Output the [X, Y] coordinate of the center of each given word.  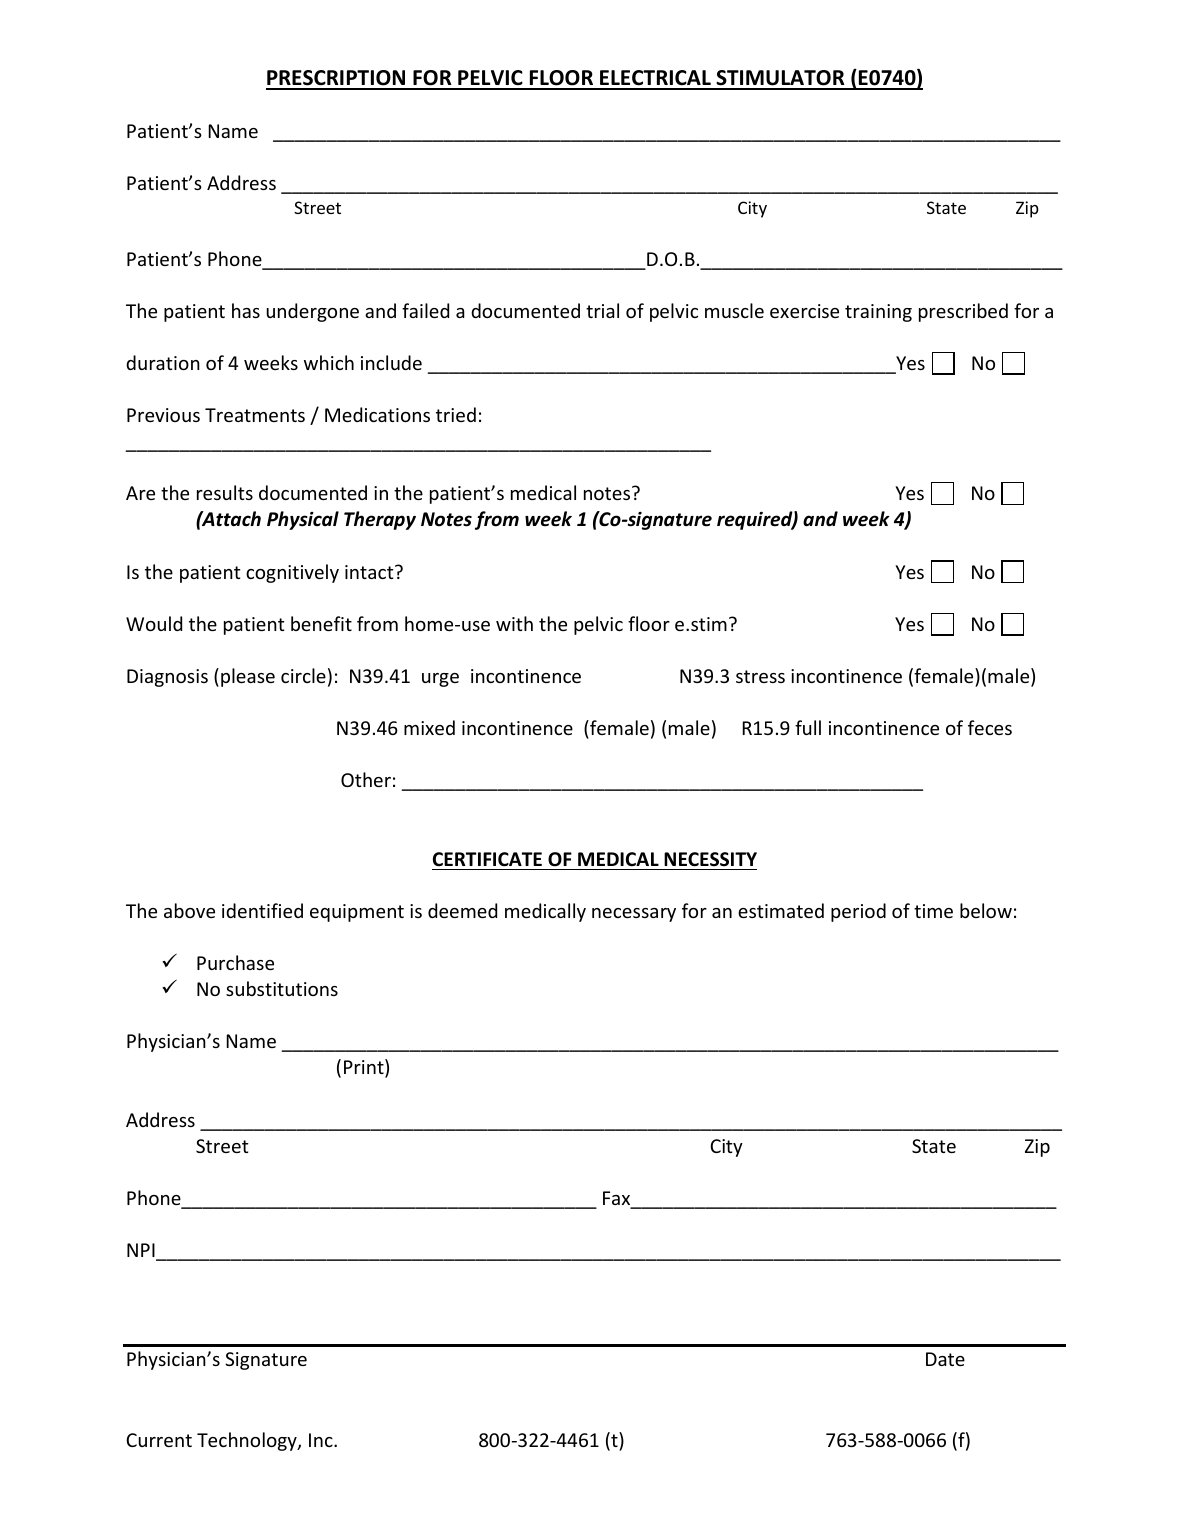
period [858, 912]
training [878, 313]
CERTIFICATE [487, 859]
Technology [248, 1441]
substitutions [282, 988]
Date [945, 1359]
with [514, 623]
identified [262, 910]
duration [163, 362]
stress [760, 676]
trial [602, 310]
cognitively [292, 573]
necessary [634, 915]
